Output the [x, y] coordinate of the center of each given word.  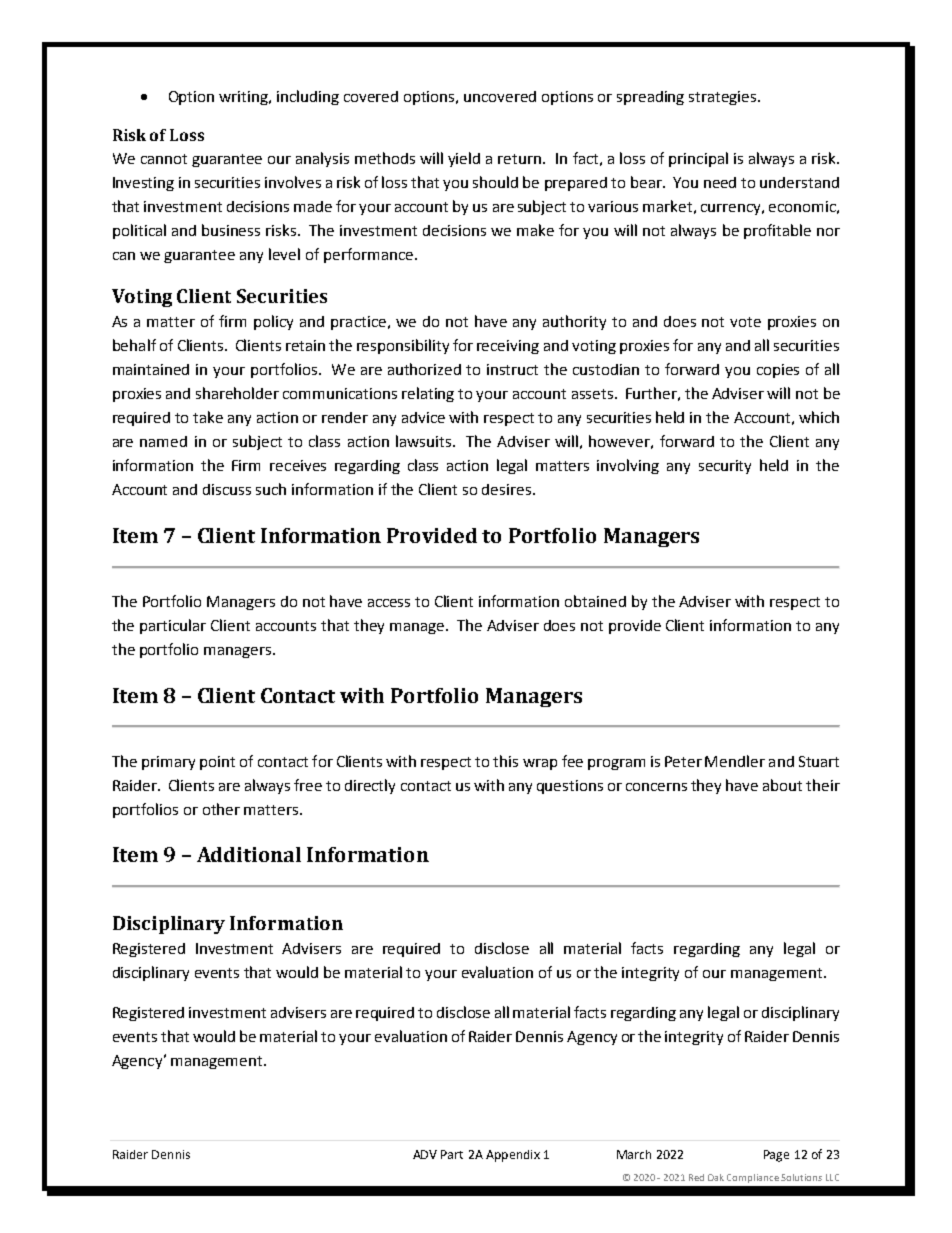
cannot [164, 159]
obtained [595, 601]
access [389, 603]
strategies [724, 98]
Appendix [513, 1156]
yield [464, 159]
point [217, 763]
